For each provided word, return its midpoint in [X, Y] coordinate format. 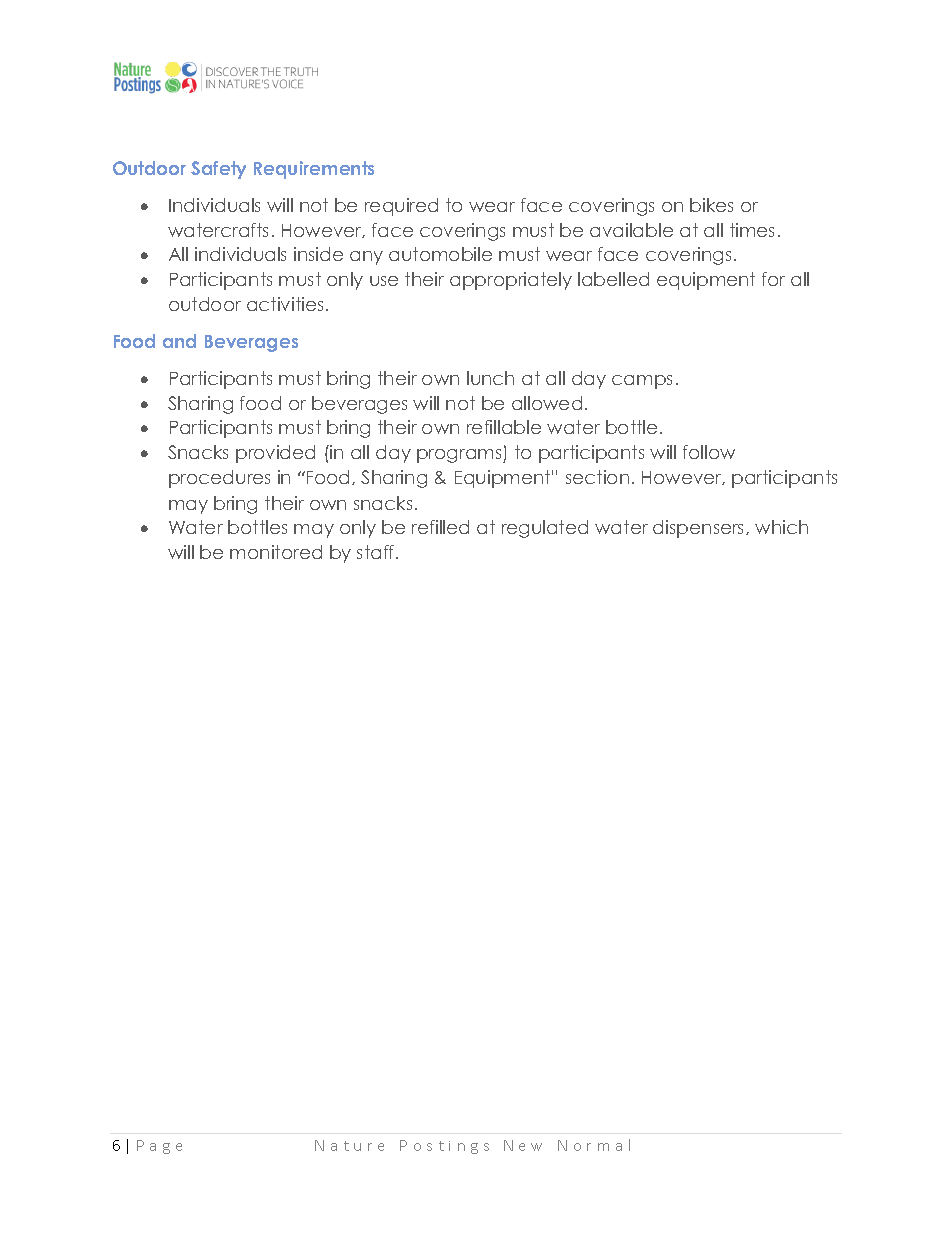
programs [460, 456]
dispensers [700, 529]
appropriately [511, 281]
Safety [218, 170]
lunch [490, 378]
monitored [276, 552]
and [179, 341]
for [773, 279]
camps [642, 382]
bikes [711, 205]
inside [318, 254]
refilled [440, 527]
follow [709, 452]
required [401, 207]
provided [275, 454]
